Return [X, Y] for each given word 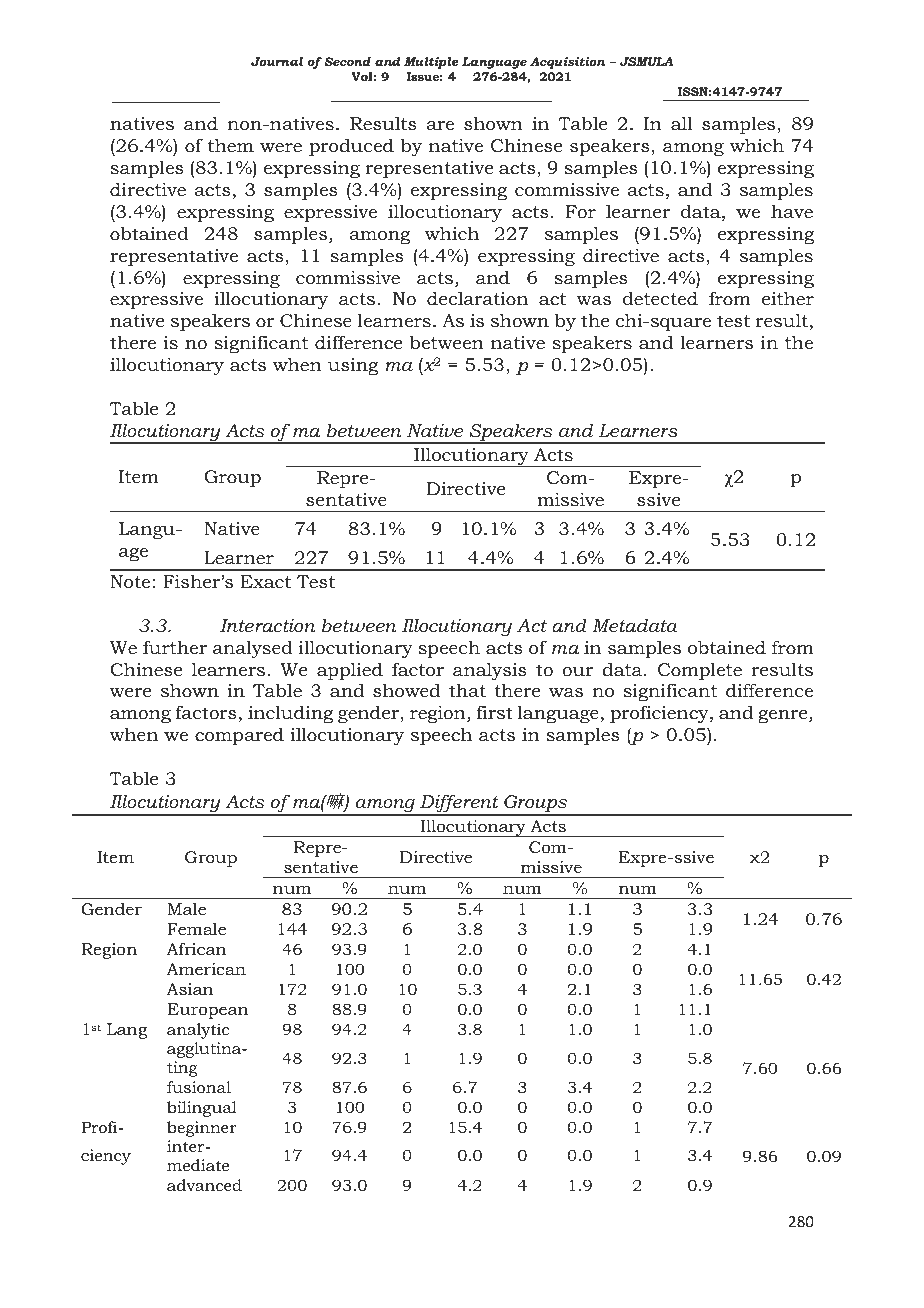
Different [459, 804]
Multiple [431, 63]
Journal [277, 61]
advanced [204, 1185]
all [682, 123]
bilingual [202, 1109]
